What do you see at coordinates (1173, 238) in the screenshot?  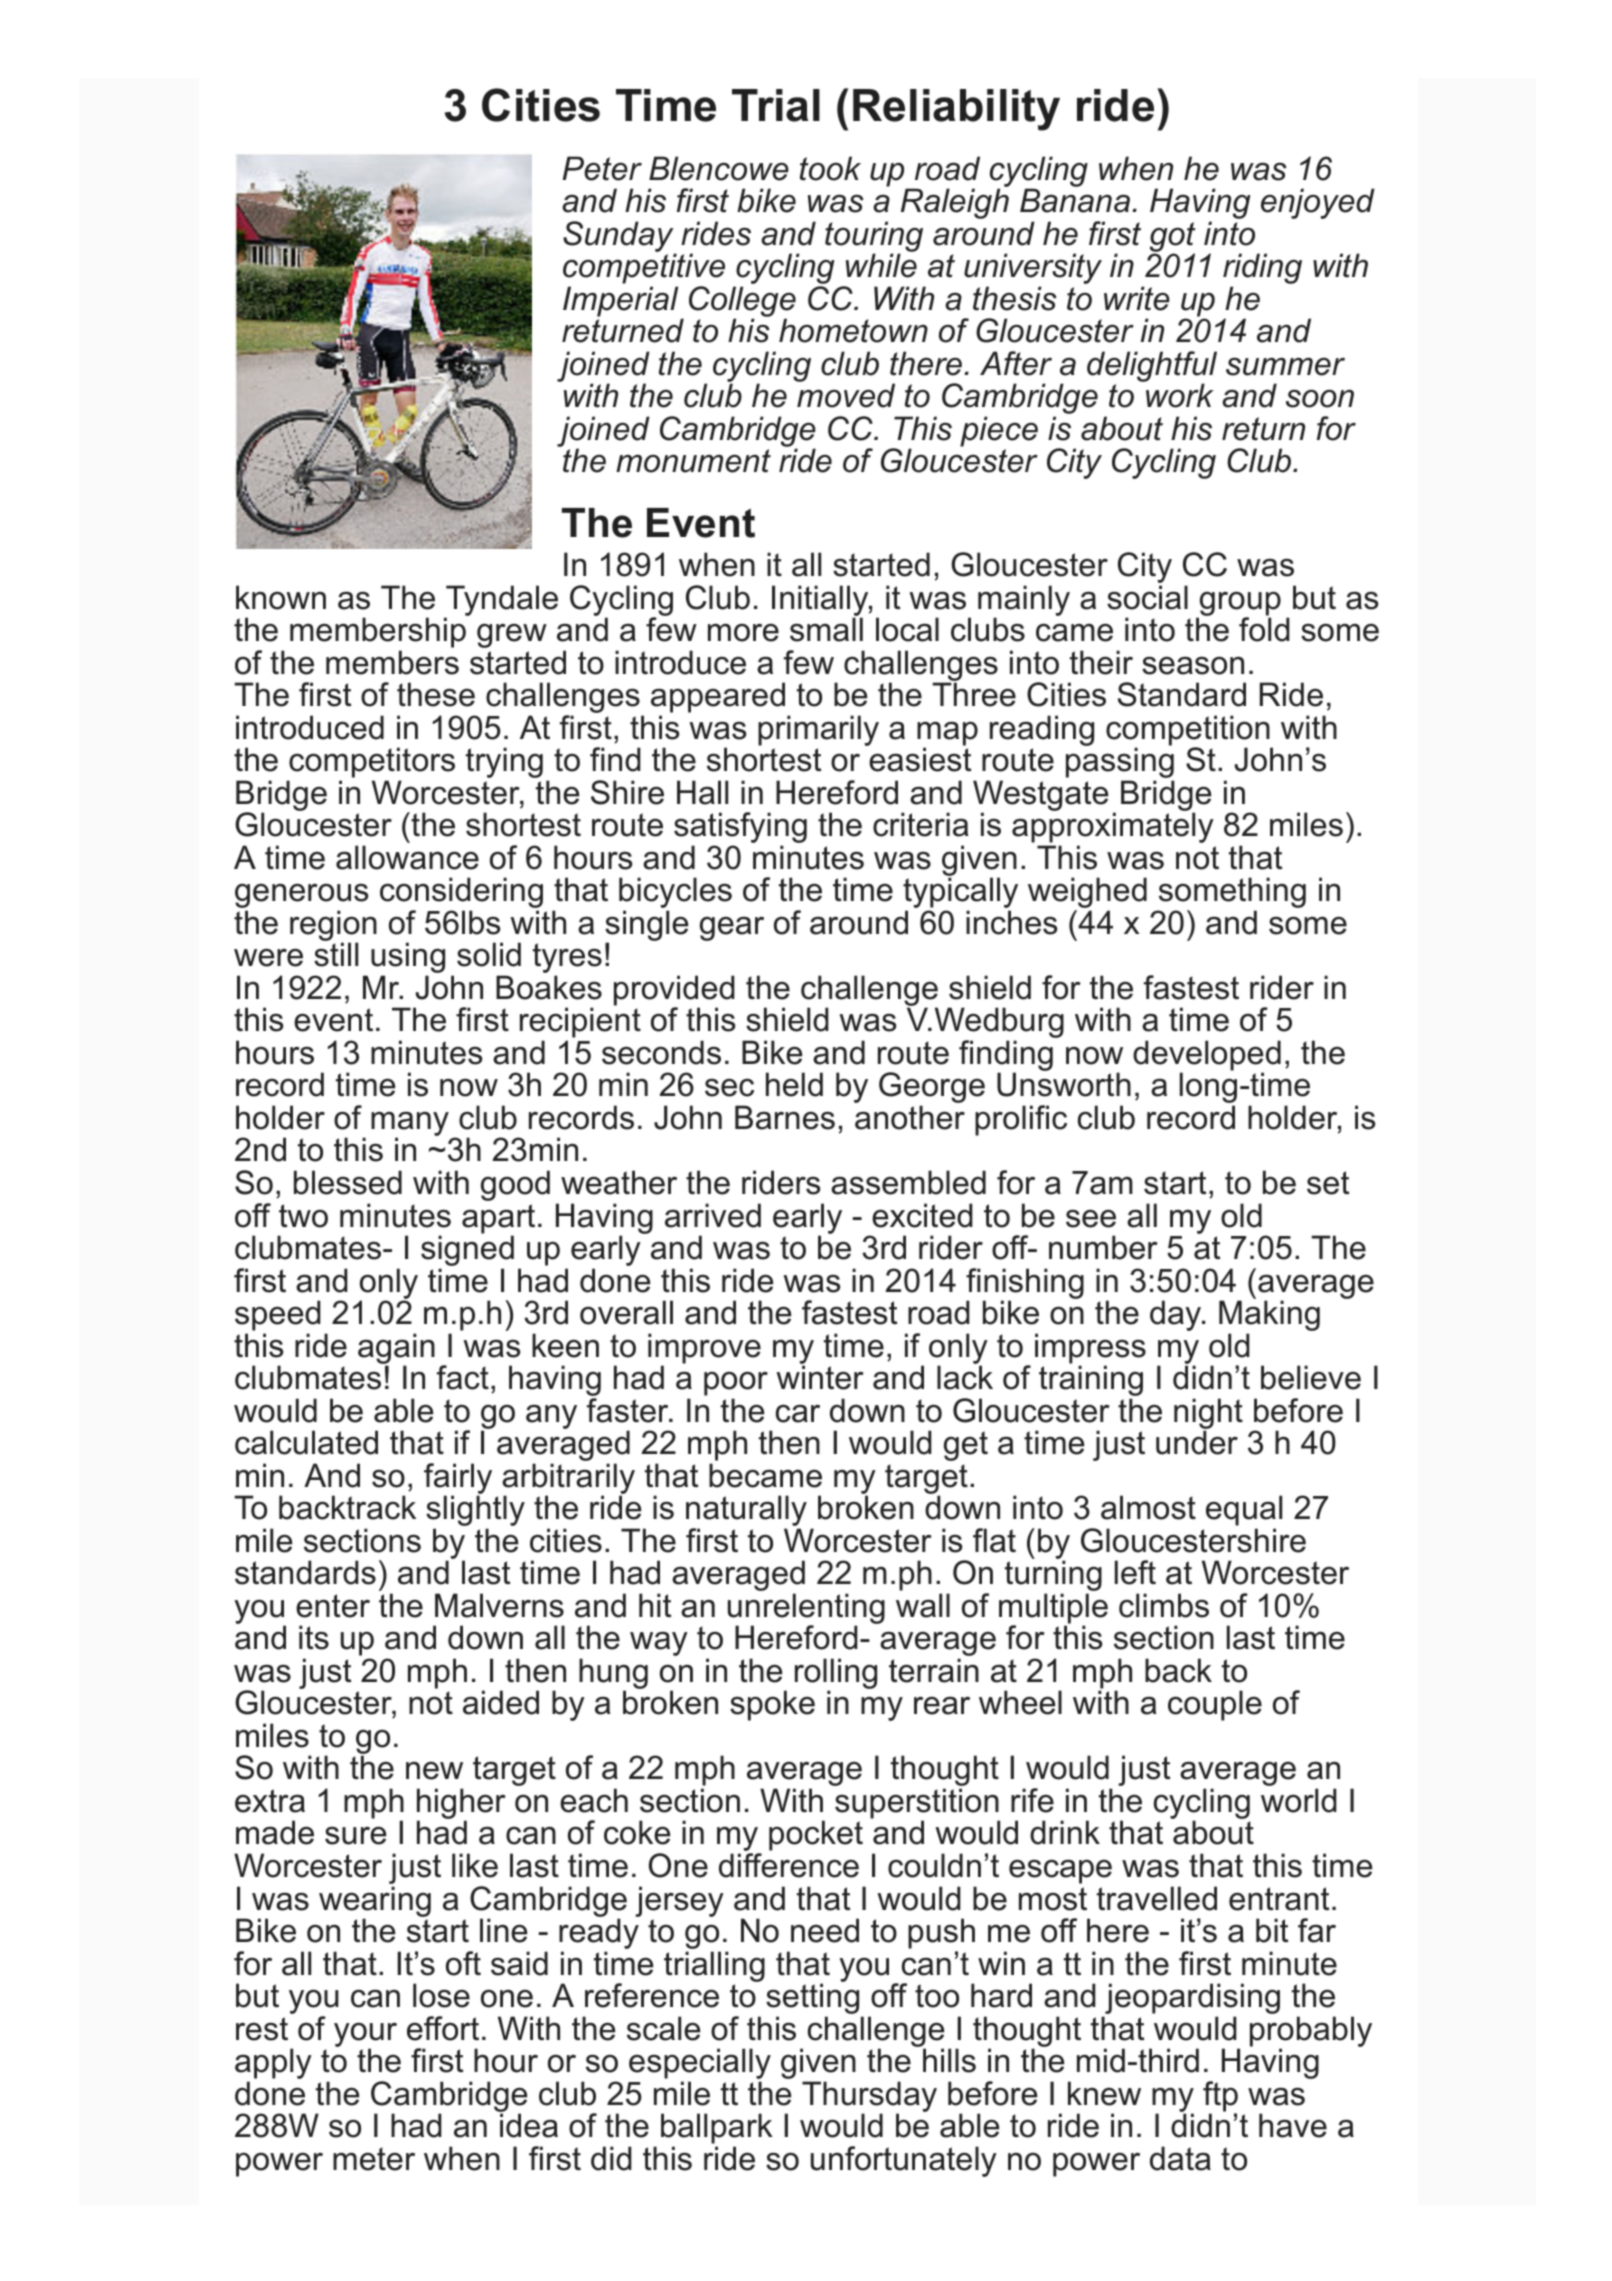 I see `got` at bounding box center [1173, 238].
